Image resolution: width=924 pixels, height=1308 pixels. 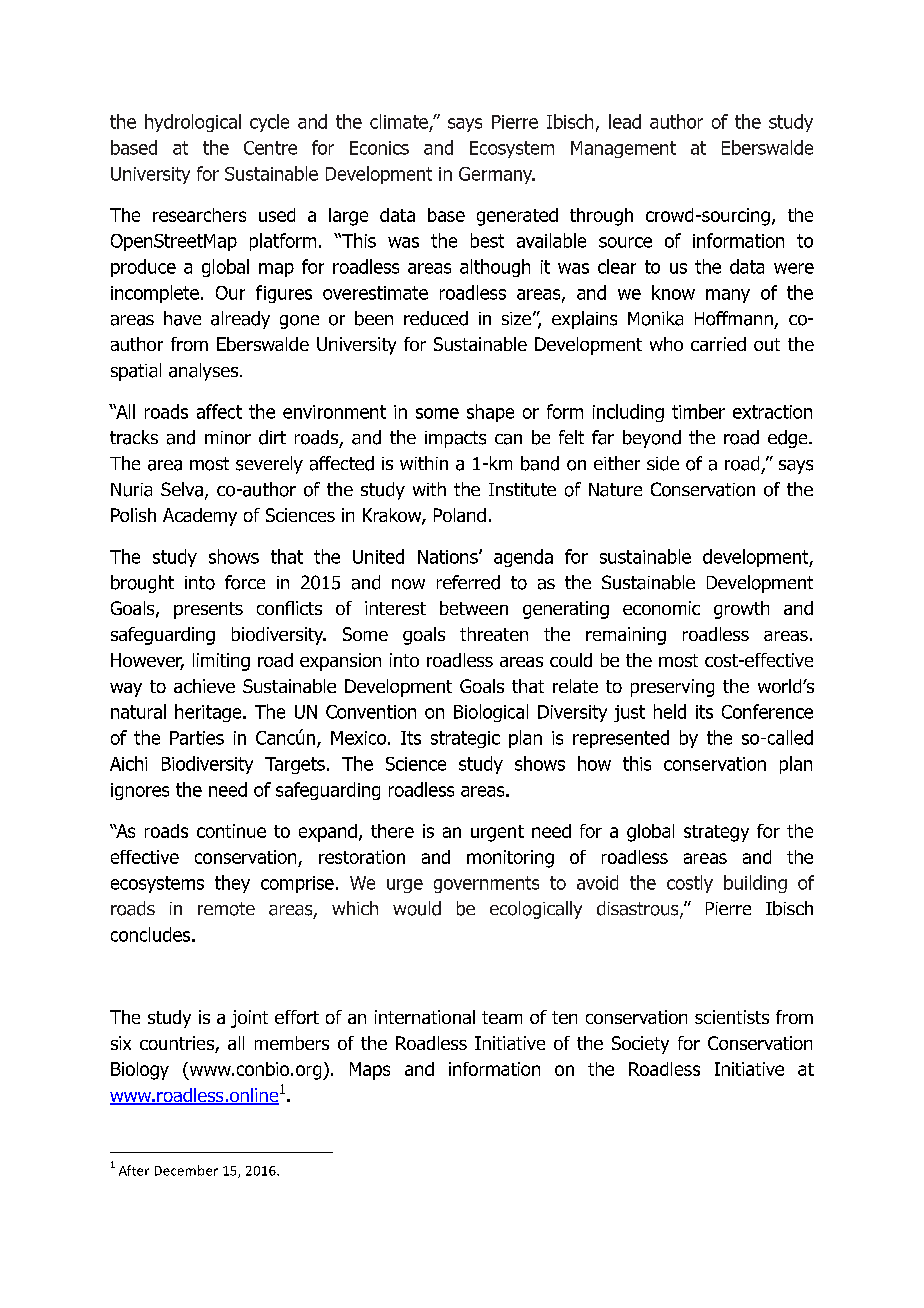 I want to click on threaten, so click(x=494, y=634).
